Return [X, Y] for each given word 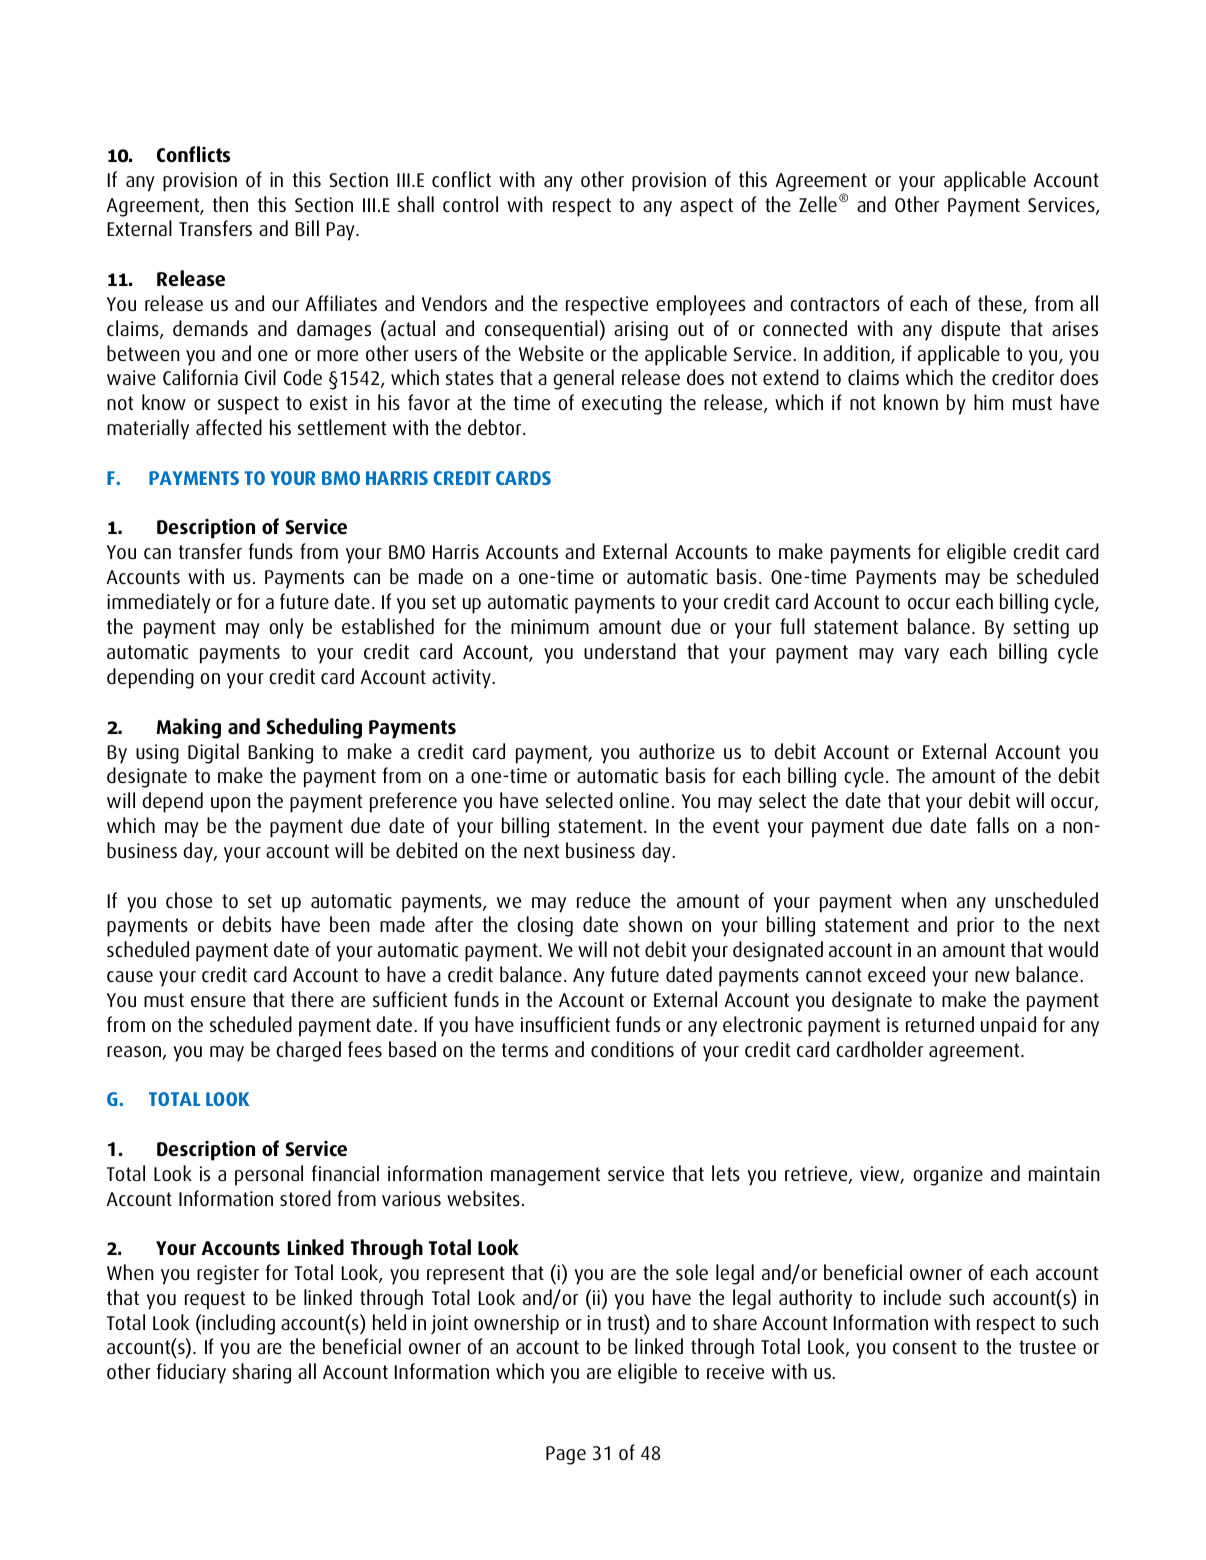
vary [921, 656]
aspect [706, 207]
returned [940, 1024]
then [230, 204]
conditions [632, 1049]
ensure [218, 1001]
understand [630, 651]
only [286, 628]
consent [925, 1347]
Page [566, 1455]
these [1001, 304]
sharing [261, 1373]
